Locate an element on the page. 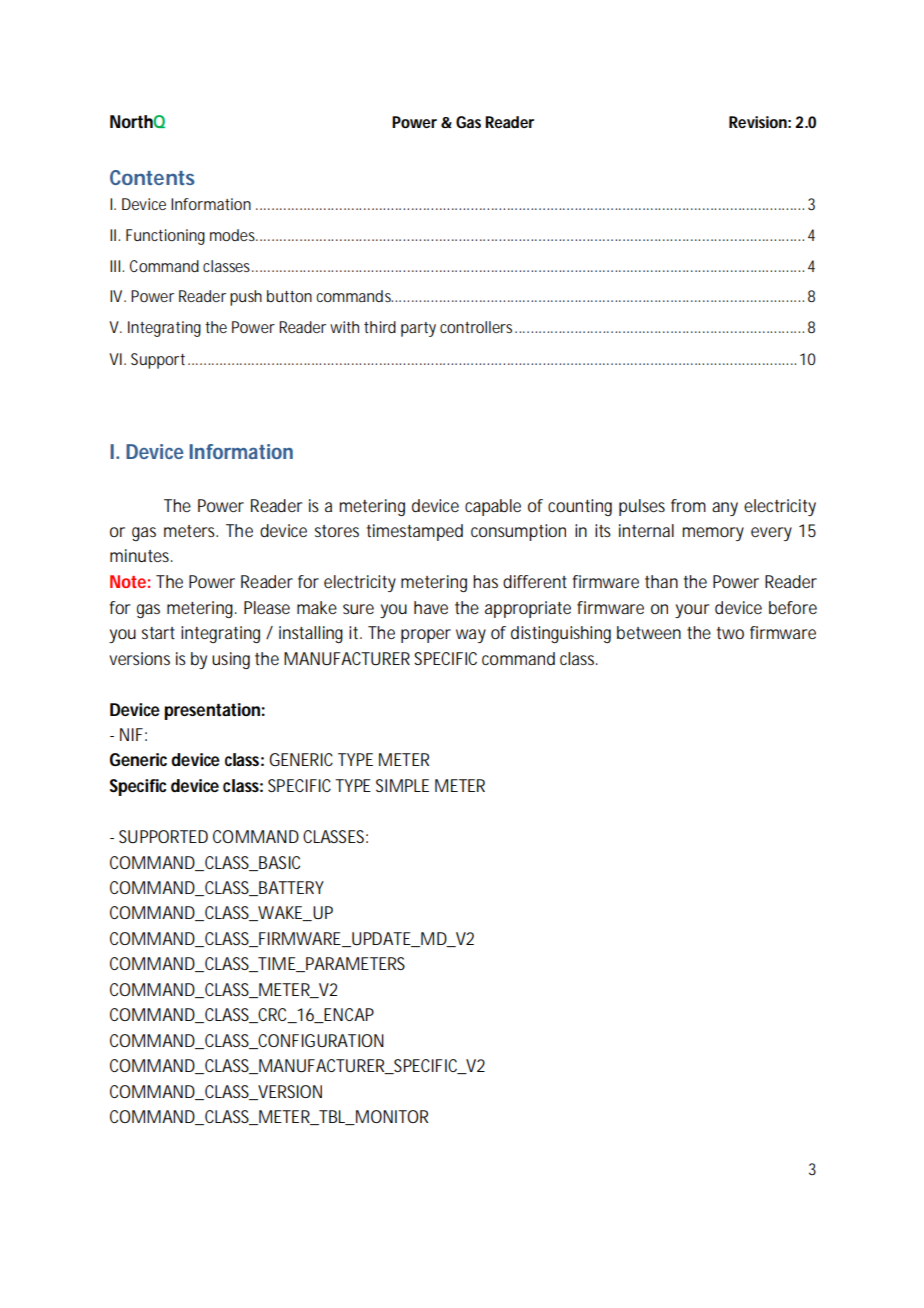  NIF is located at coordinates (131, 734).
